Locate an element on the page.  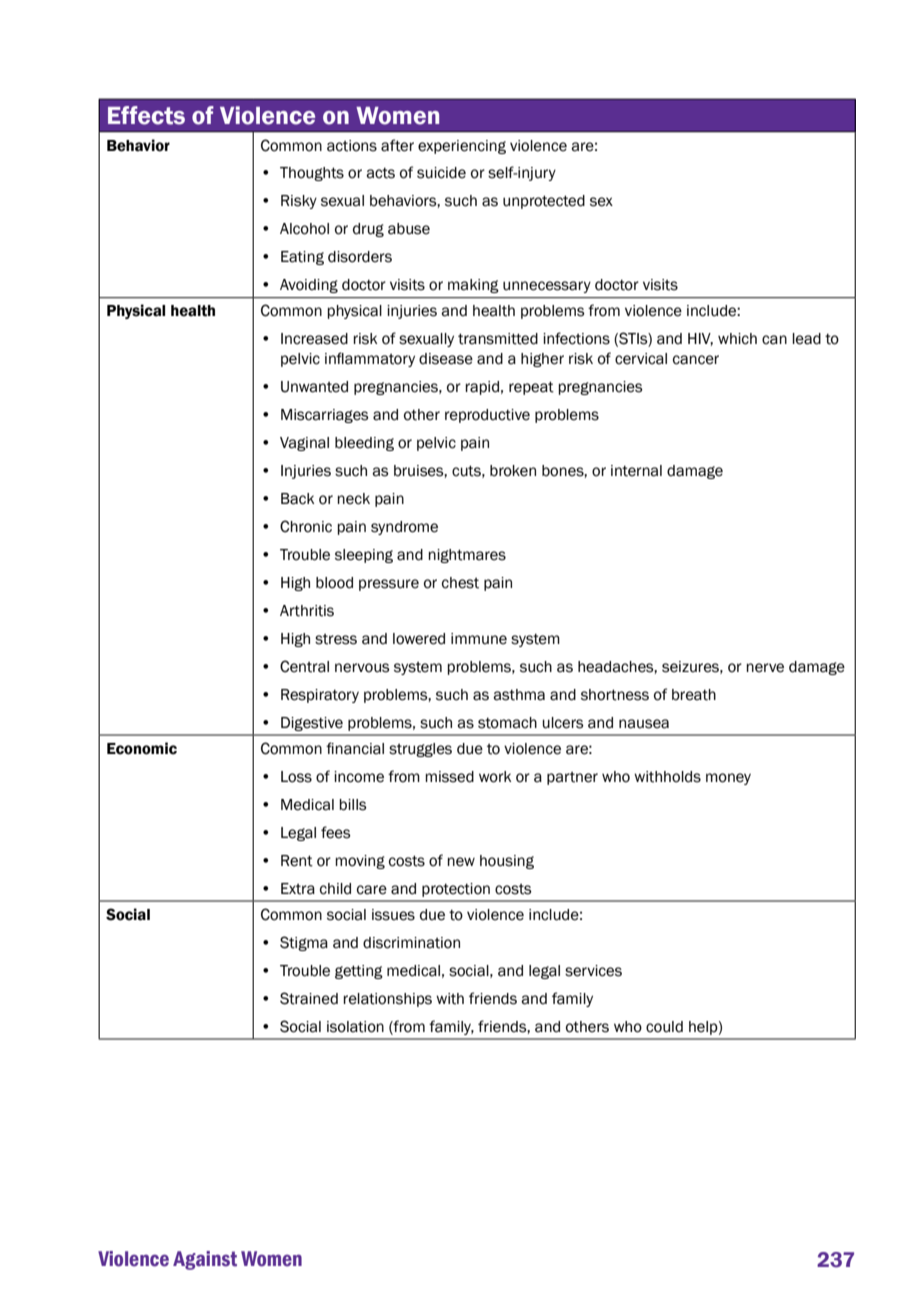
Central is located at coordinates (304, 666).
